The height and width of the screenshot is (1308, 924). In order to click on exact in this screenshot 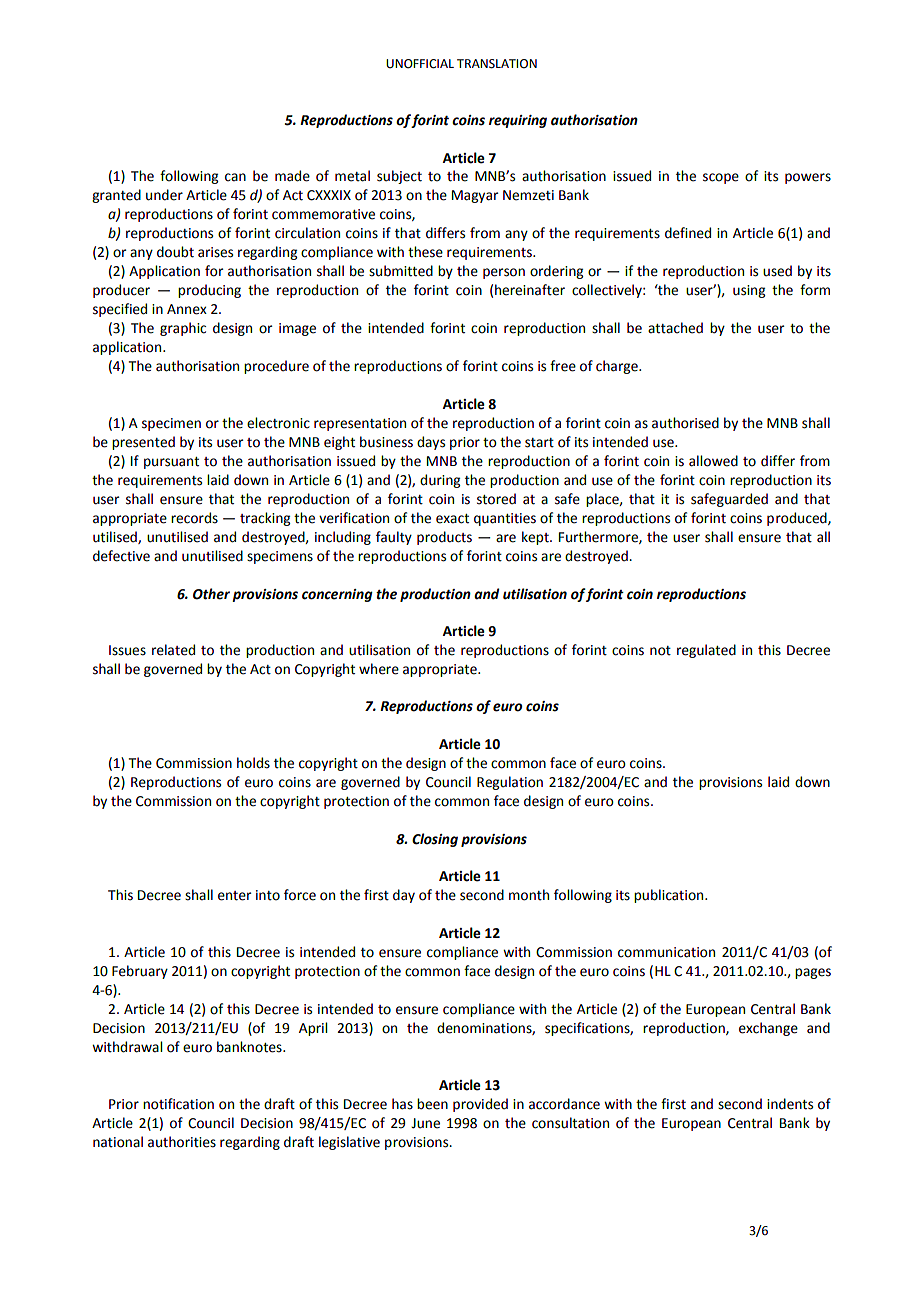, I will do `click(452, 519)`.
